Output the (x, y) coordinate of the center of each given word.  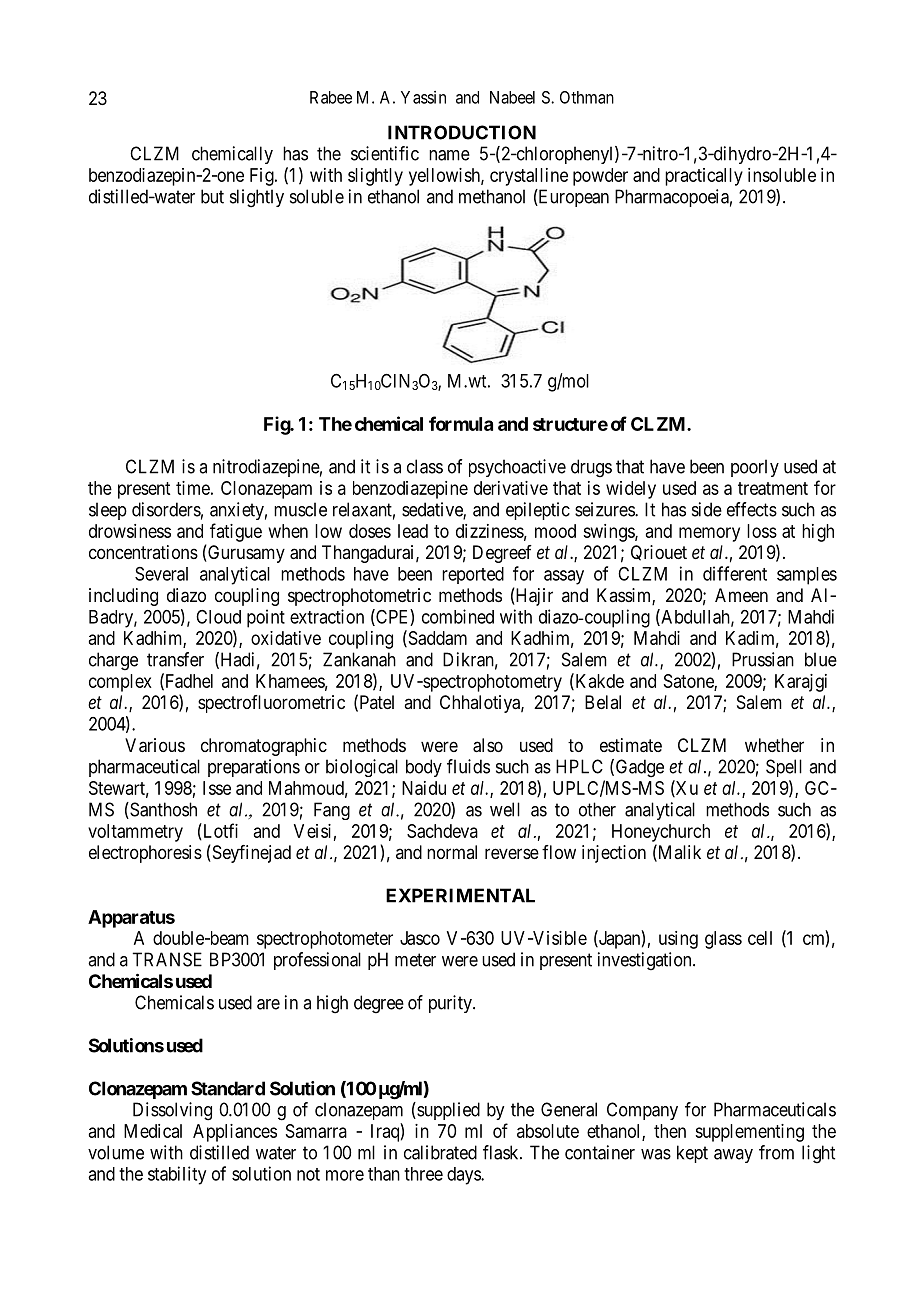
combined (458, 616)
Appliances (235, 1133)
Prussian (763, 659)
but (212, 196)
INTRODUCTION (462, 132)
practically (704, 177)
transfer (175, 659)
